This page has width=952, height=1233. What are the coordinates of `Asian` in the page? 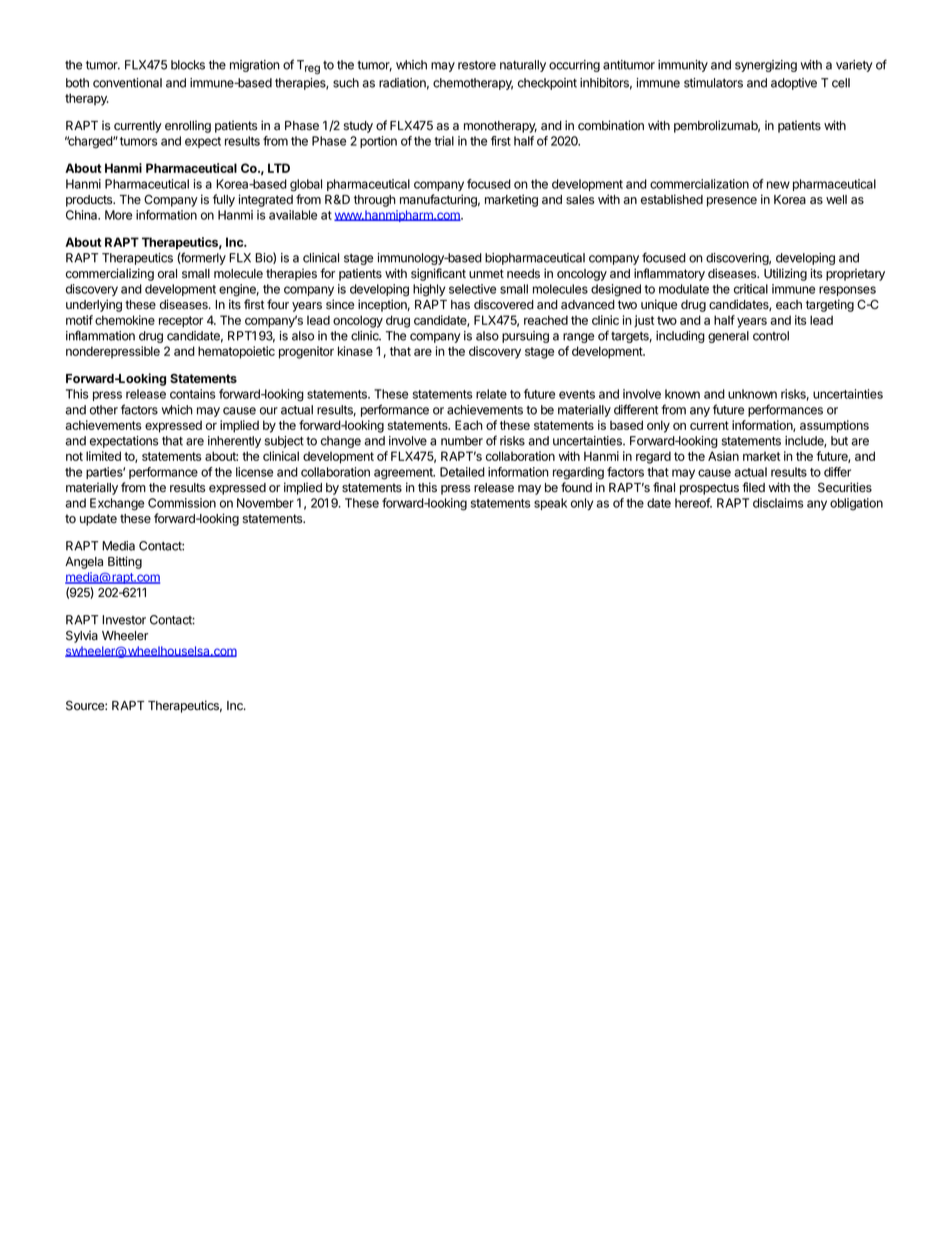 It's located at (723, 456).
